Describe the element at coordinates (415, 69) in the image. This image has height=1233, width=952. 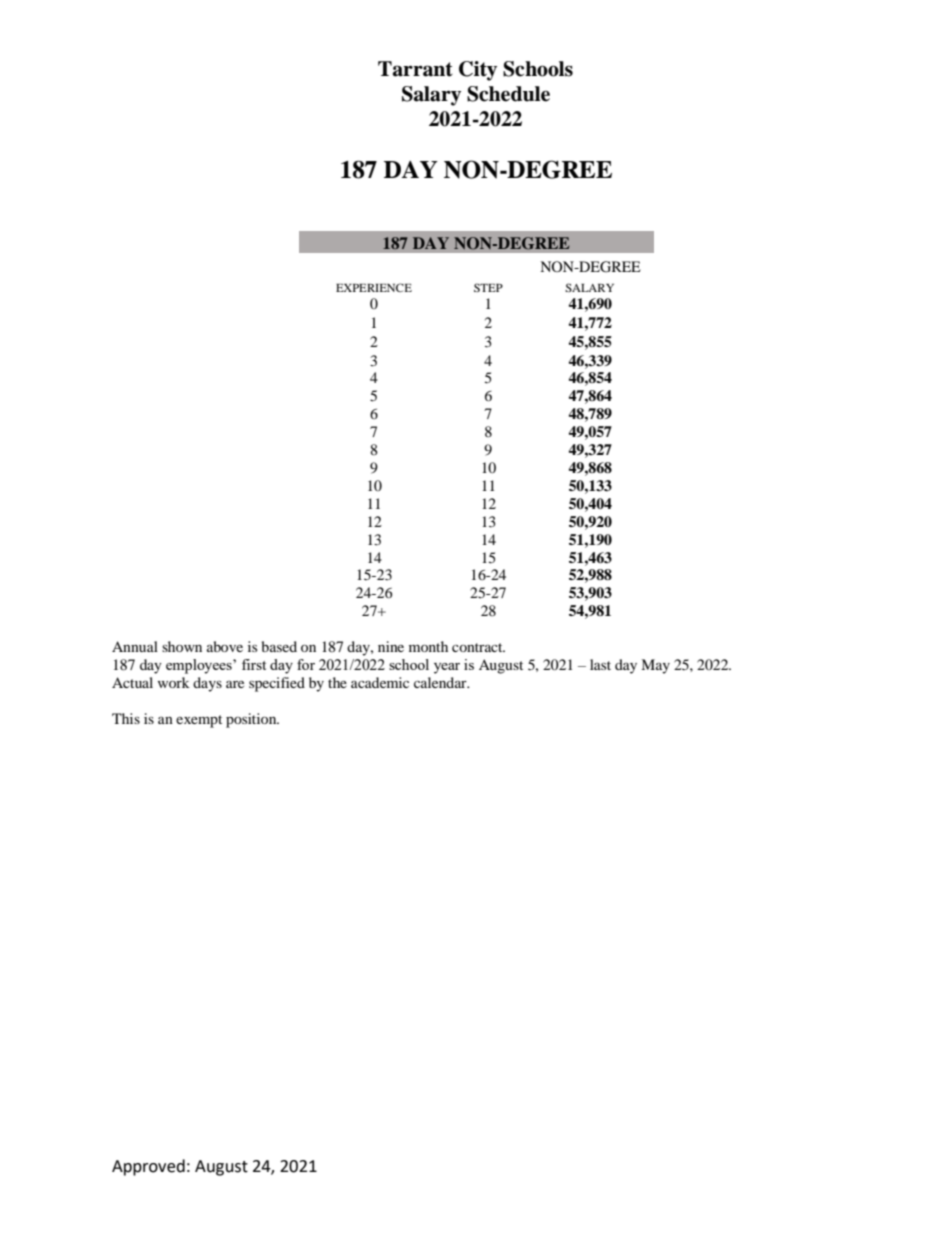
I see `Tarrant` at that location.
